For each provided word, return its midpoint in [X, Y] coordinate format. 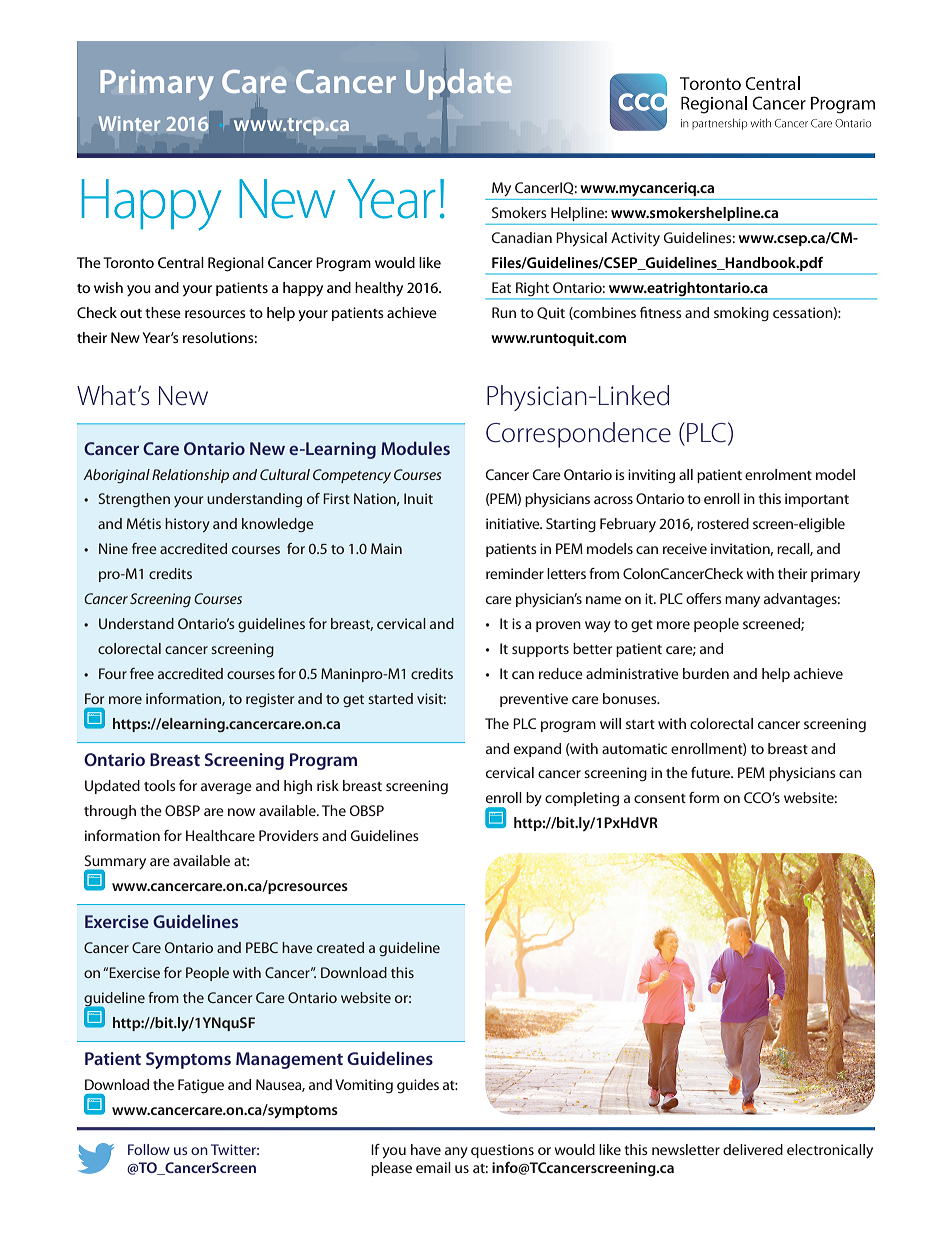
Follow [149, 1149]
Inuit [418, 498]
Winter [129, 123]
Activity [635, 239]
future [712, 772]
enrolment [778, 474]
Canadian [522, 237]
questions [502, 1151]
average [226, 788]
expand [537, 750]
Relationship [190, 476]
